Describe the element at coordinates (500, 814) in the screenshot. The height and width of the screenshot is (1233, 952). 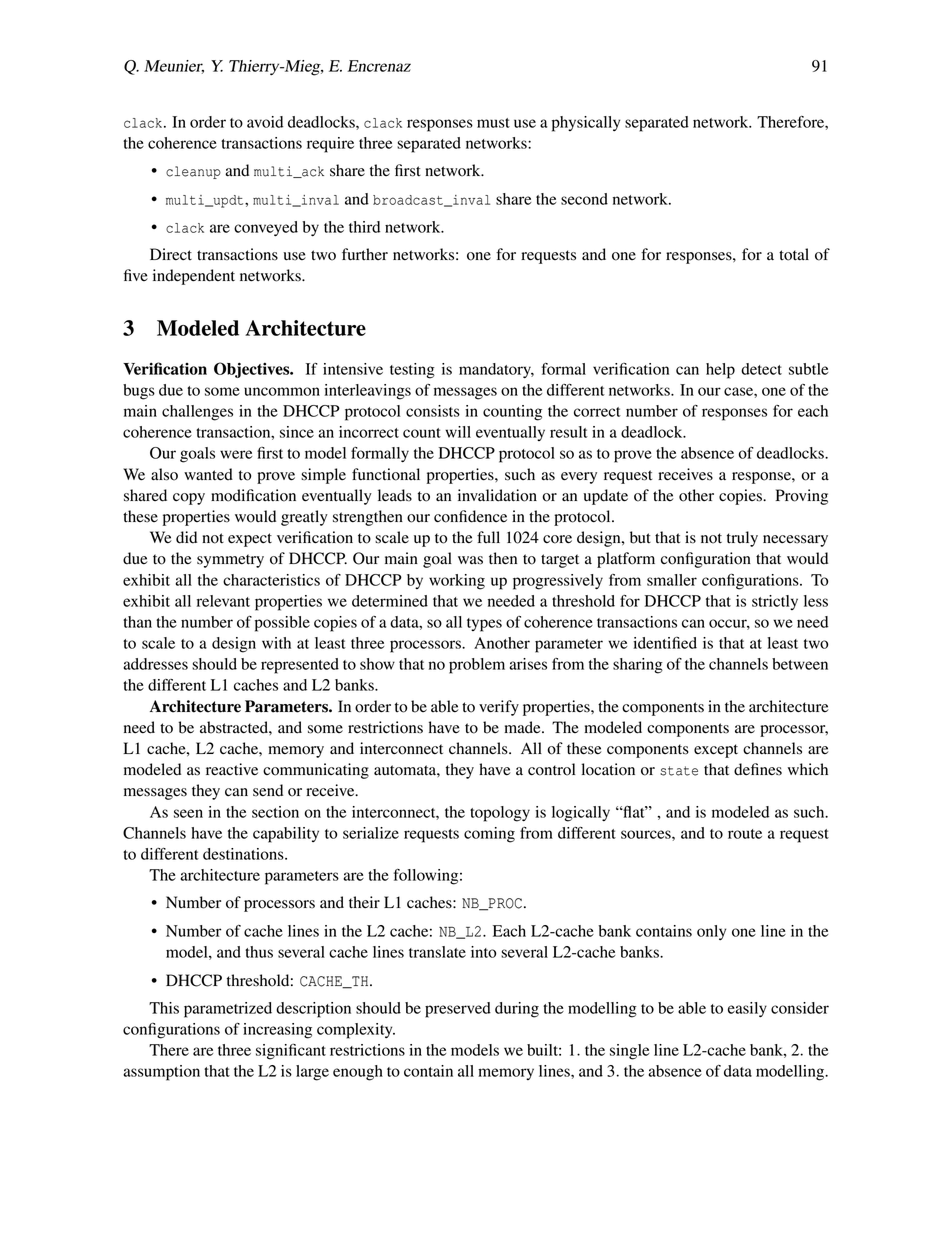
I see `topology` at that location.
